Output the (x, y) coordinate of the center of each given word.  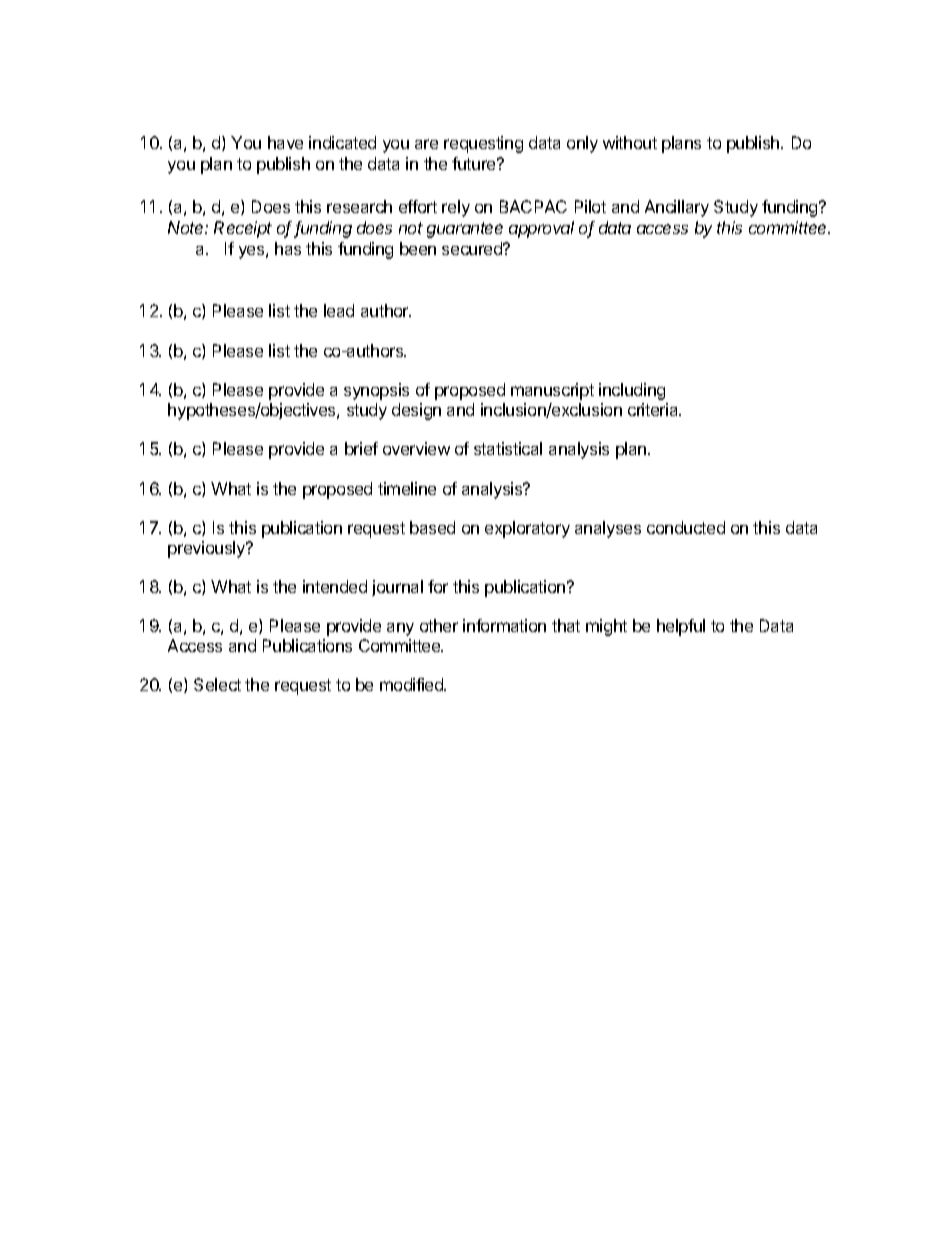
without (630, 142)
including (632, 391)
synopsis (376, 391)
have (285, 142)
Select (217, 684)
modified (412, 684)
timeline (407, 488)
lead (339, 310)
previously (207, 549)
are (426, 144)
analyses (608, 529)
